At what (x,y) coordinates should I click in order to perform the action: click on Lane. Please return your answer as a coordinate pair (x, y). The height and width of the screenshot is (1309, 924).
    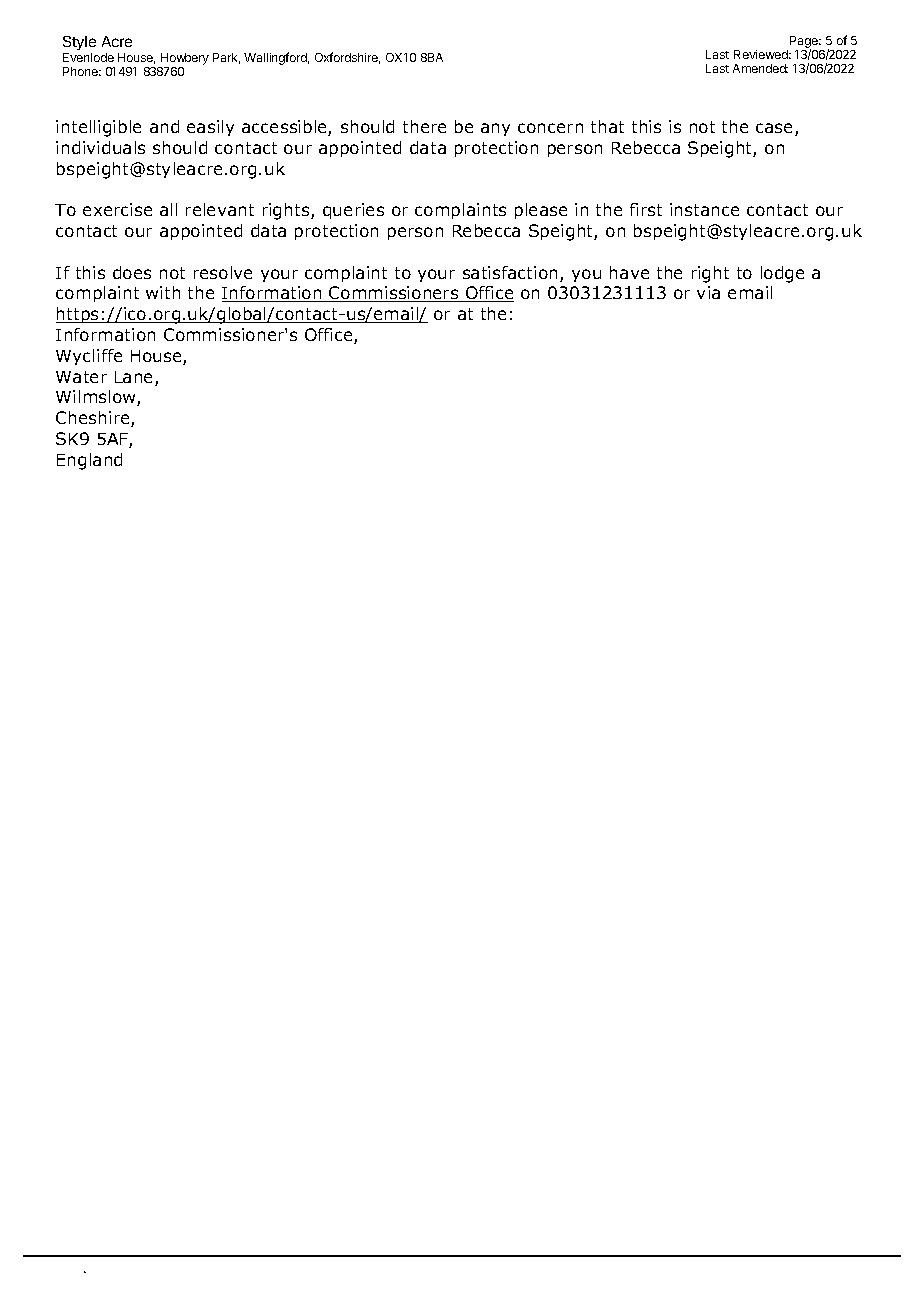
    Looking at the image, I should click on (135, 378).
